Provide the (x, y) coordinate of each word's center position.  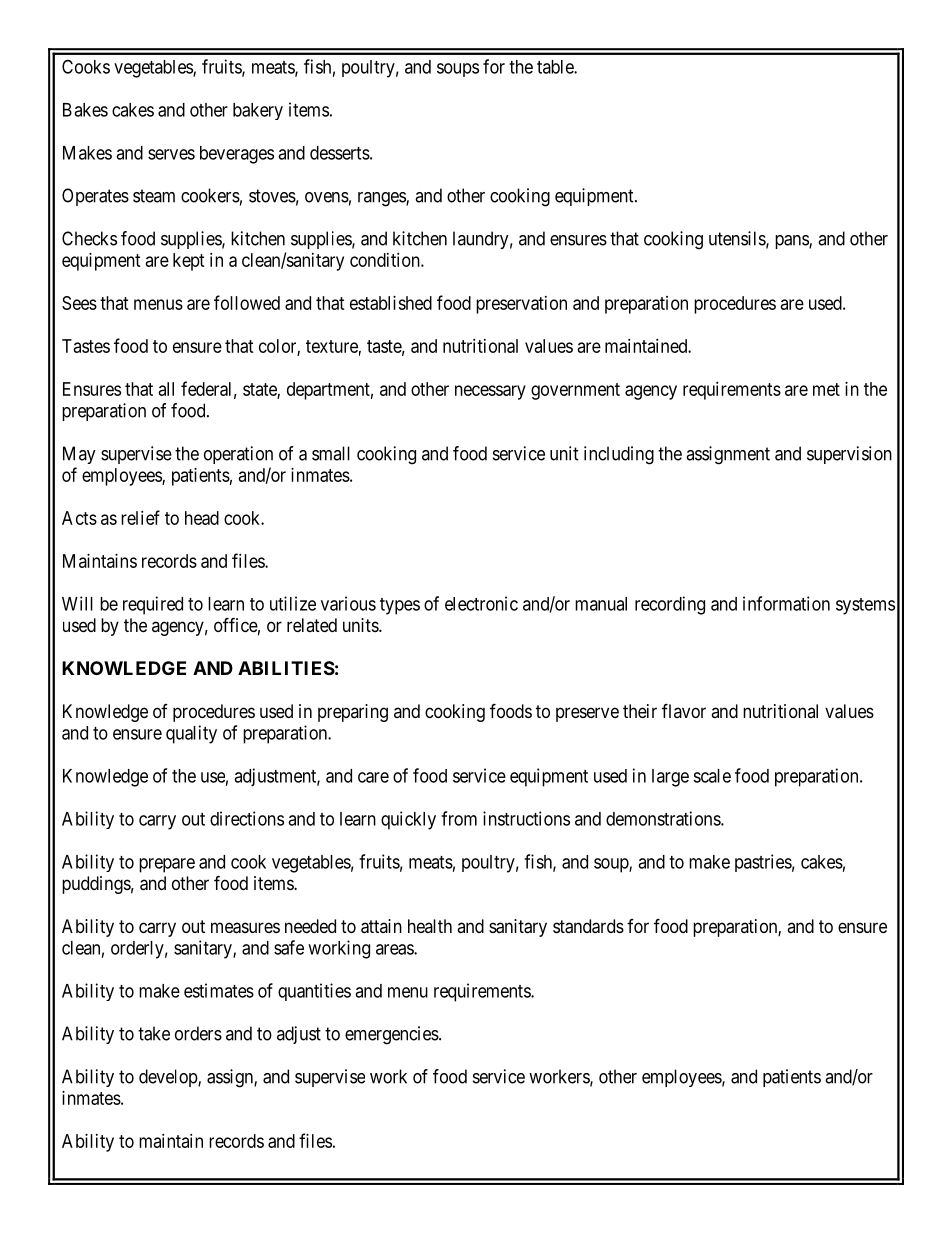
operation (238, 455)
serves (171, 154)
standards (588, 926)
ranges (382, 199)
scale (712, 776)
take (154, 1033)
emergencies (392, 1035)
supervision (849, 455)
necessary (490, 392)
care (373, 777)
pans (792, 242)
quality (191, 734)
